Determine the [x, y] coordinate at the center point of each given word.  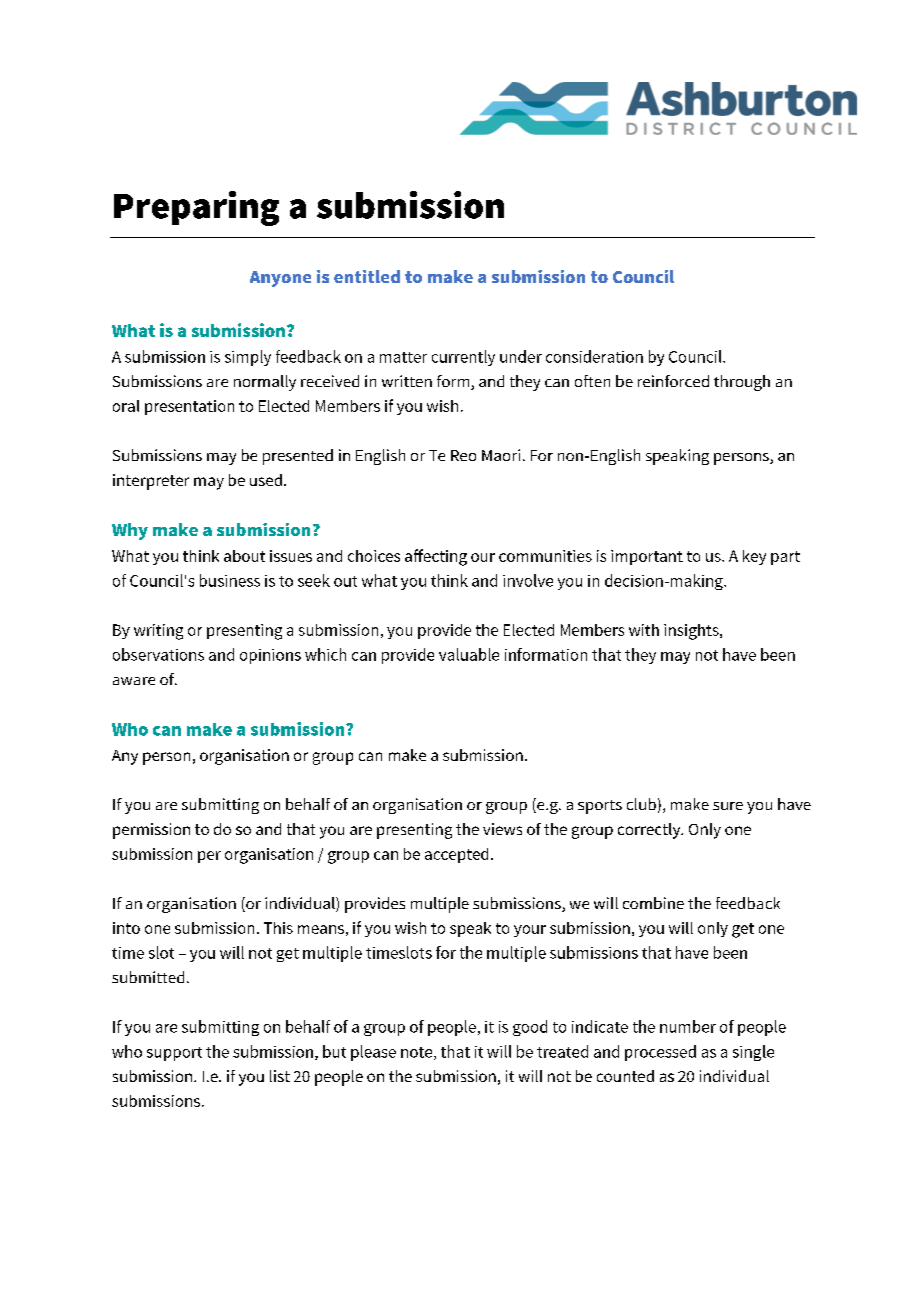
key [754, 557]
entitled [367, 276]
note [418, 1053]
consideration [594, 356]
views [502, 829]
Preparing [196, 208]
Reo [463, 455]
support [174, 1054]
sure [728, 806]
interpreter [151, 482]
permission [151, 831]
